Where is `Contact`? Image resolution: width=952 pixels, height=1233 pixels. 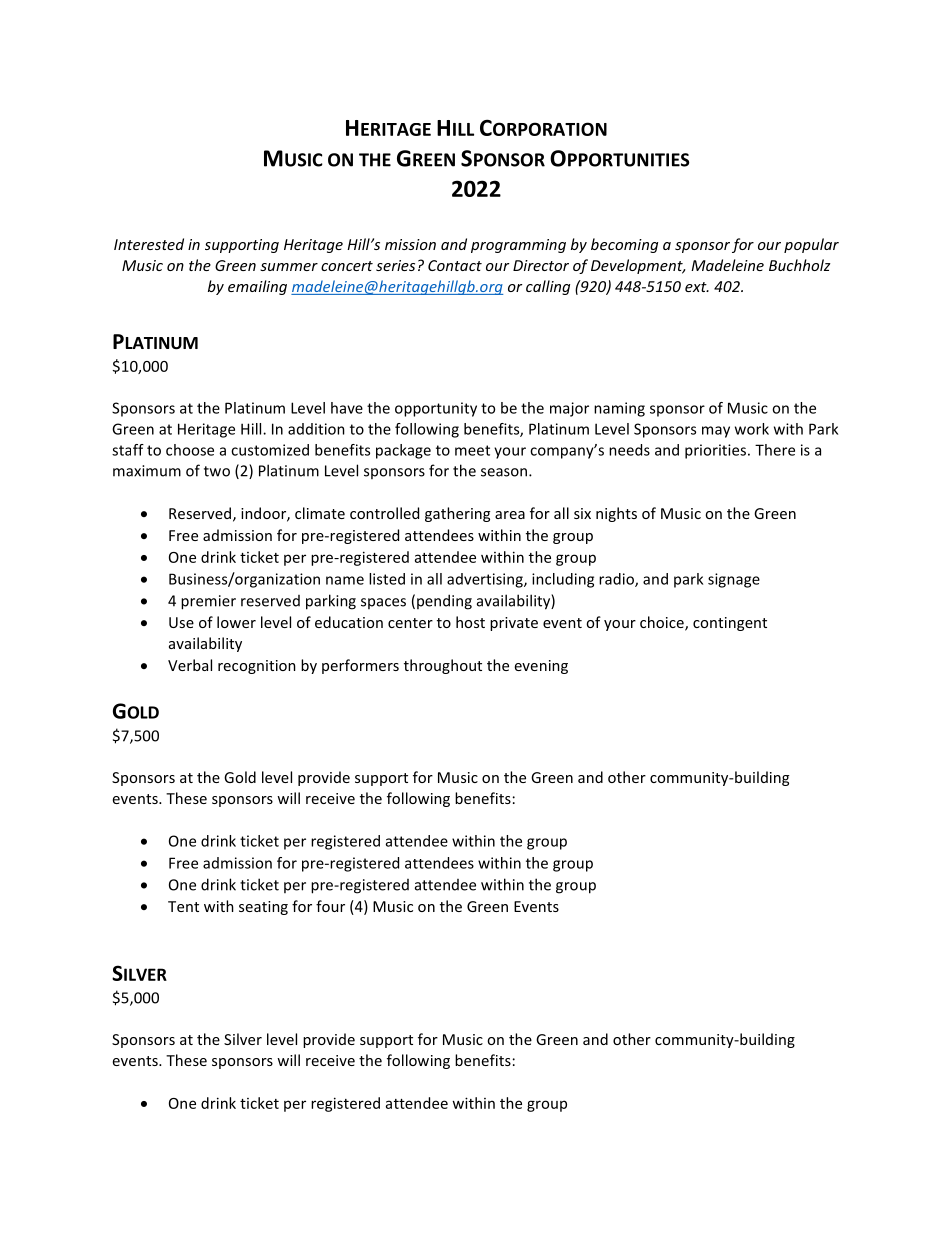 Contact is located at coordinates (455, 265).
